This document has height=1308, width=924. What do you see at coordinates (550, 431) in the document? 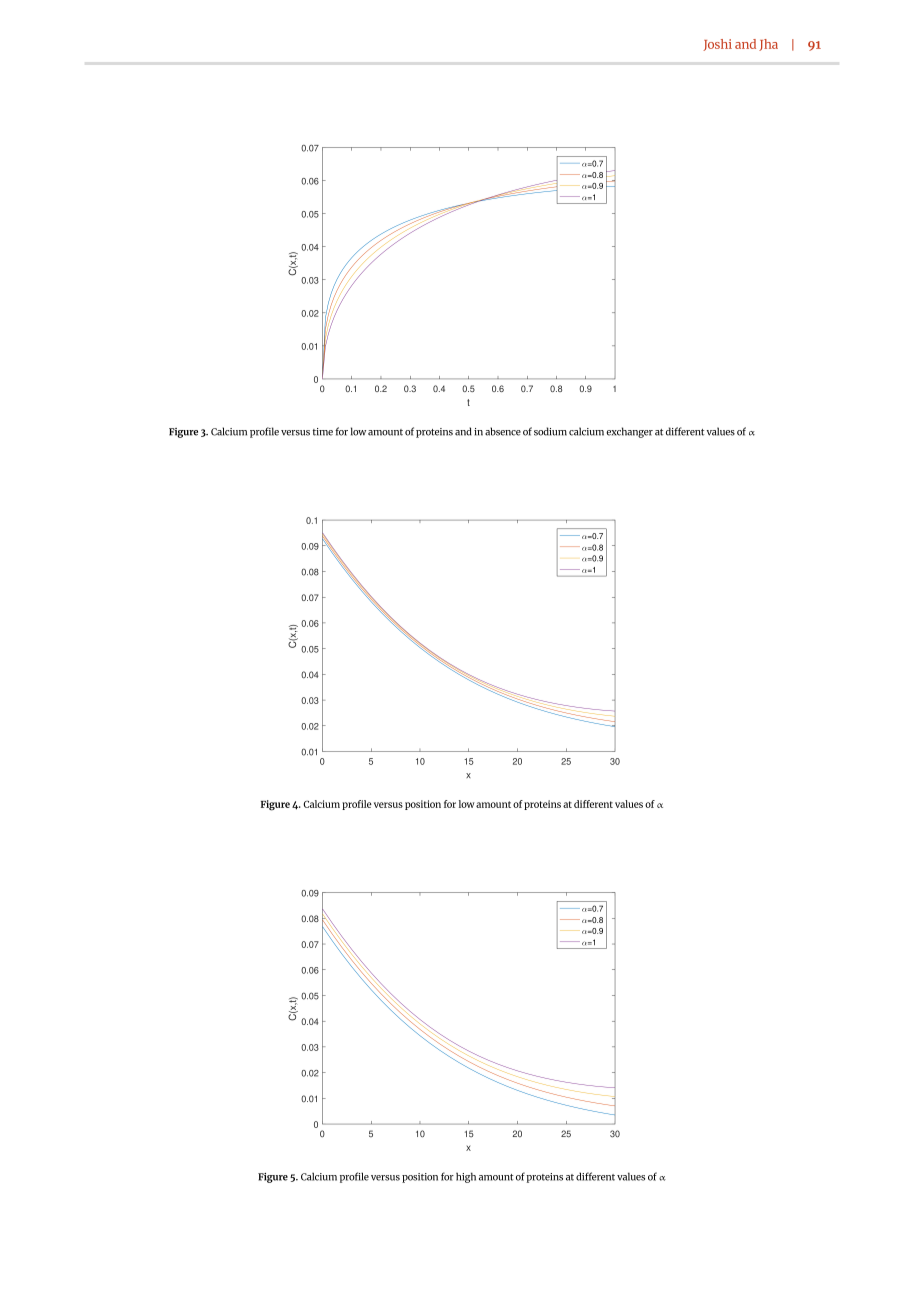
I see `sodium` at bounding box center [550, 431].
